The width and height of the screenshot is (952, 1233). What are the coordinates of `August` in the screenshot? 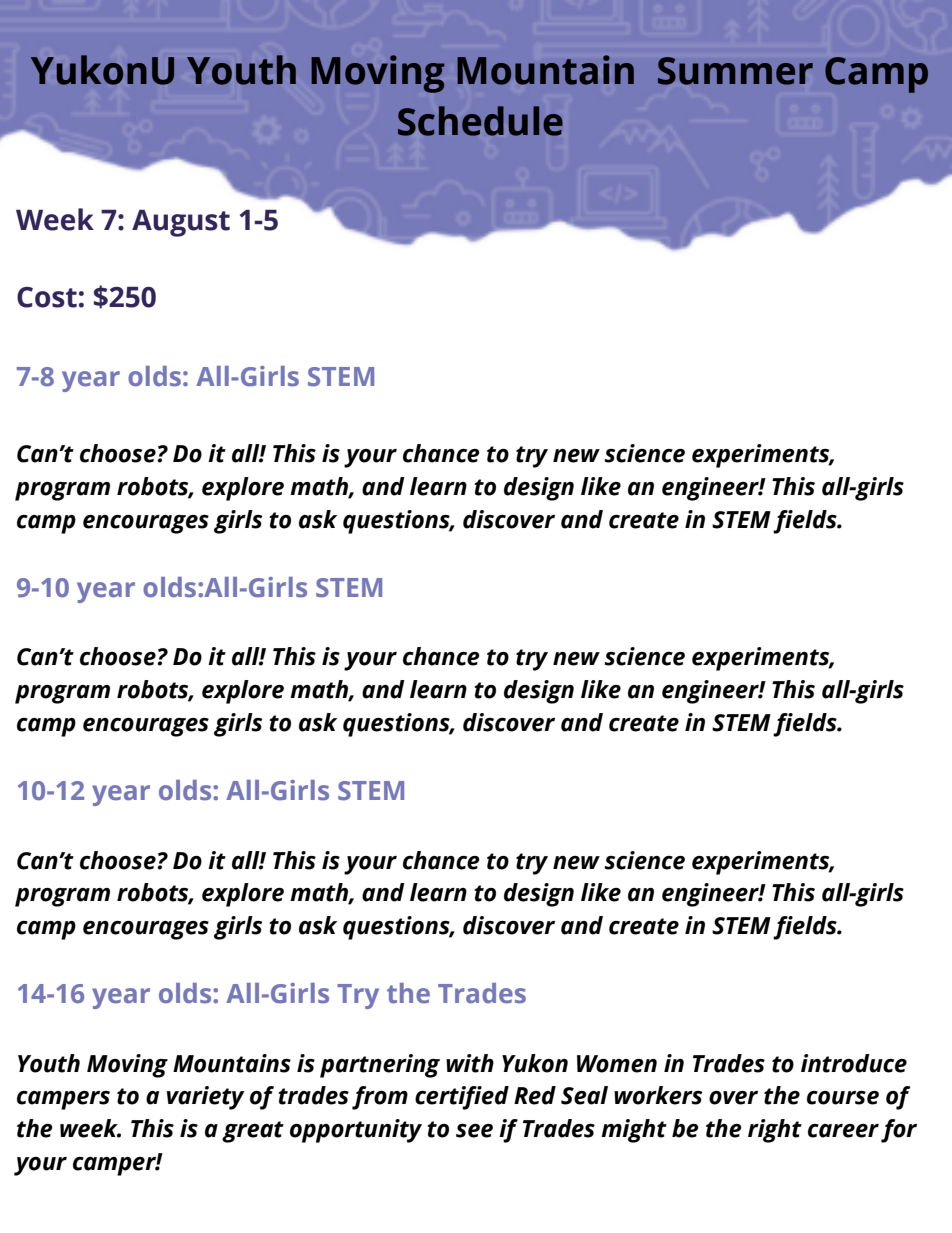 It's located at (181, 223).
